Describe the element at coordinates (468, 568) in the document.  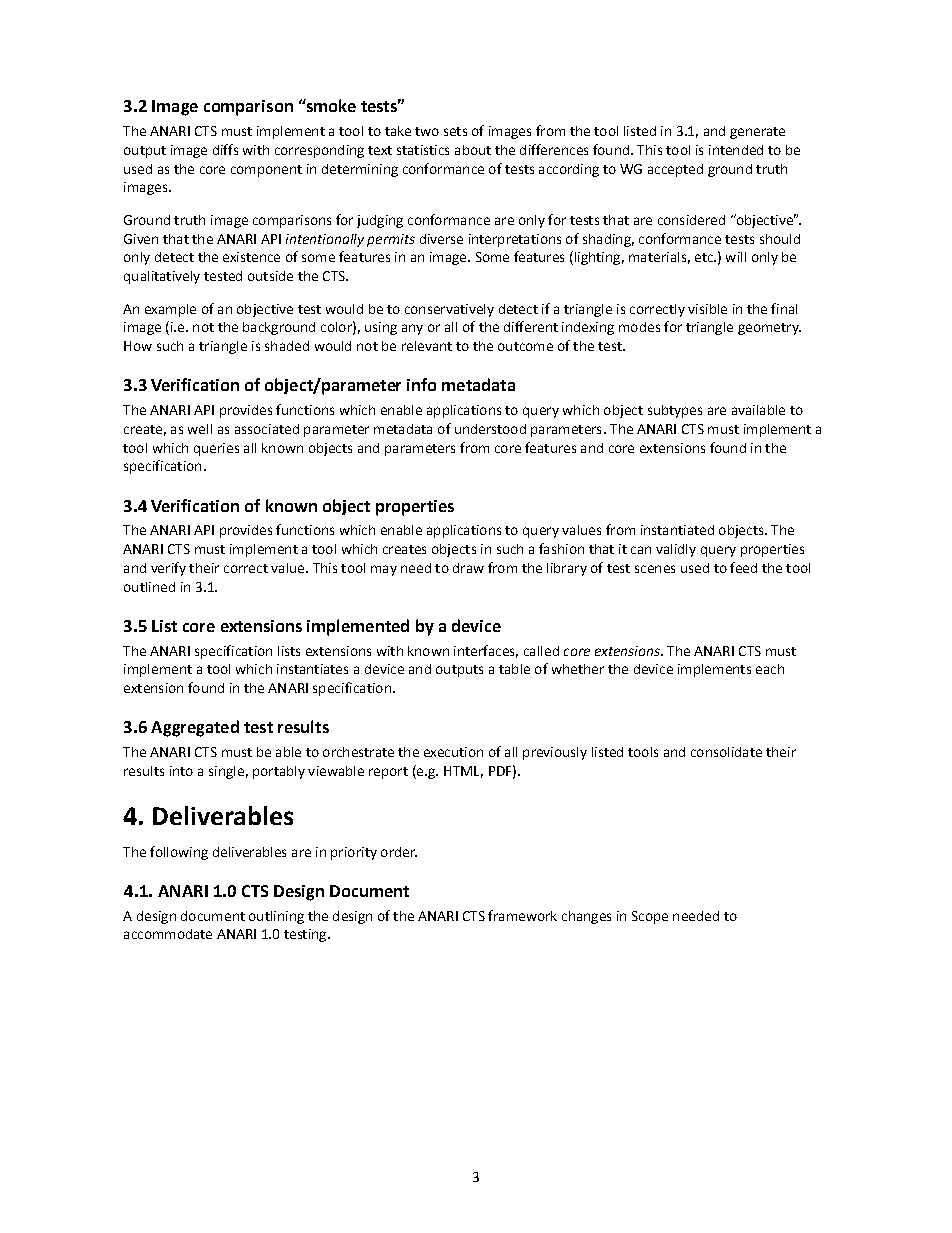
I see `draw` at that location.
